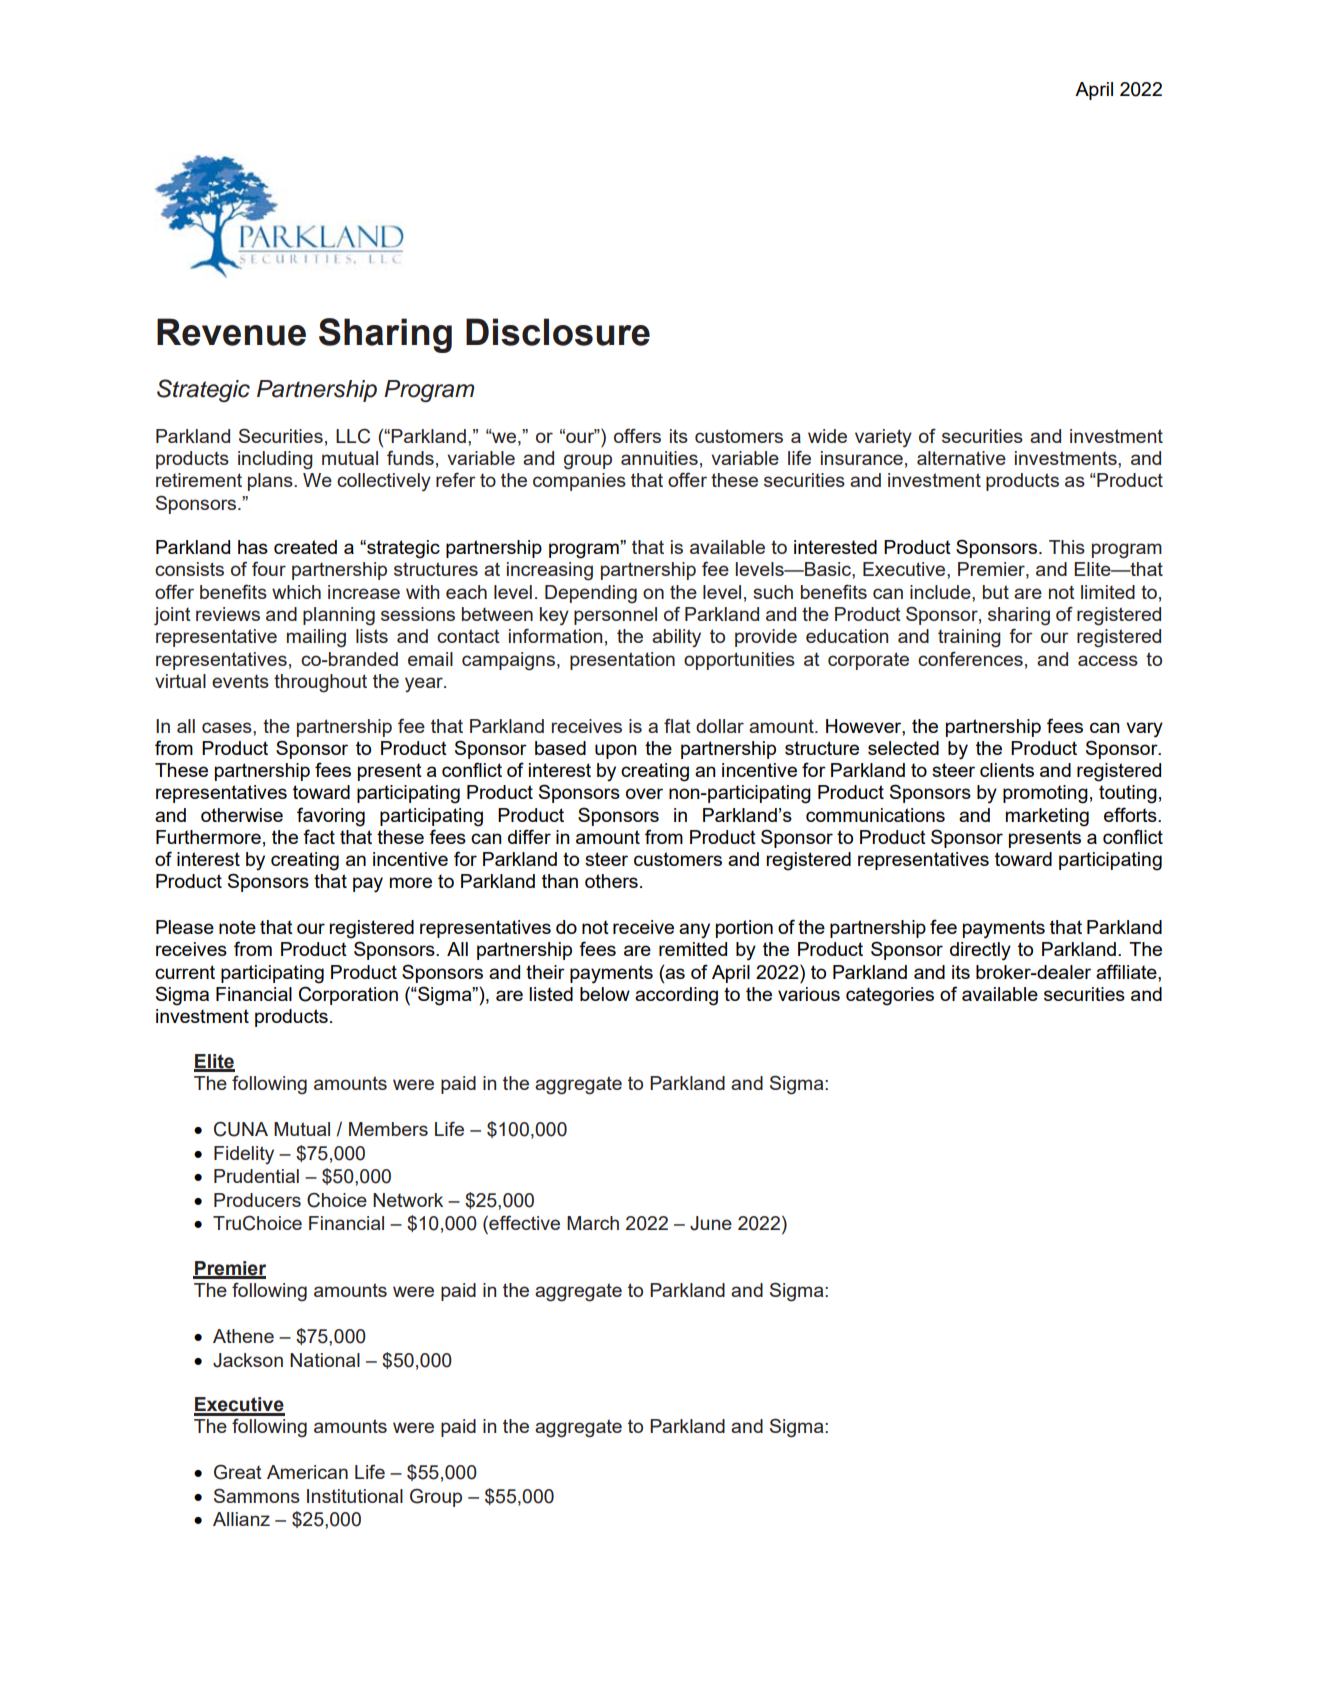 The image size is (1318, 1705). What do you see at coordinates (307, 1472) in the document?
I see `American` at bounding box center [307, 1472].
